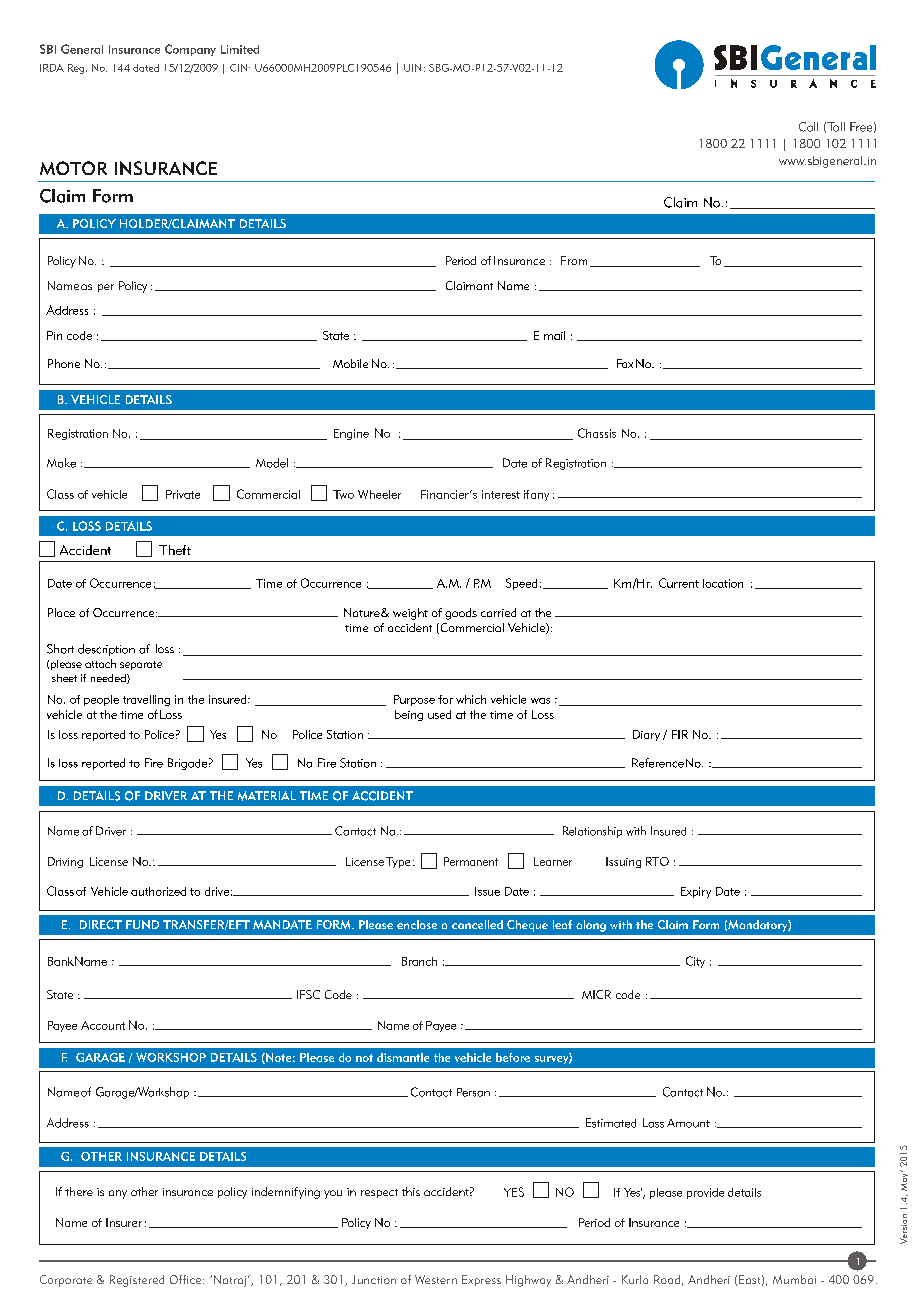  Describe the element at coordinates (808, 127) in the document. I see `Call` at that location.
